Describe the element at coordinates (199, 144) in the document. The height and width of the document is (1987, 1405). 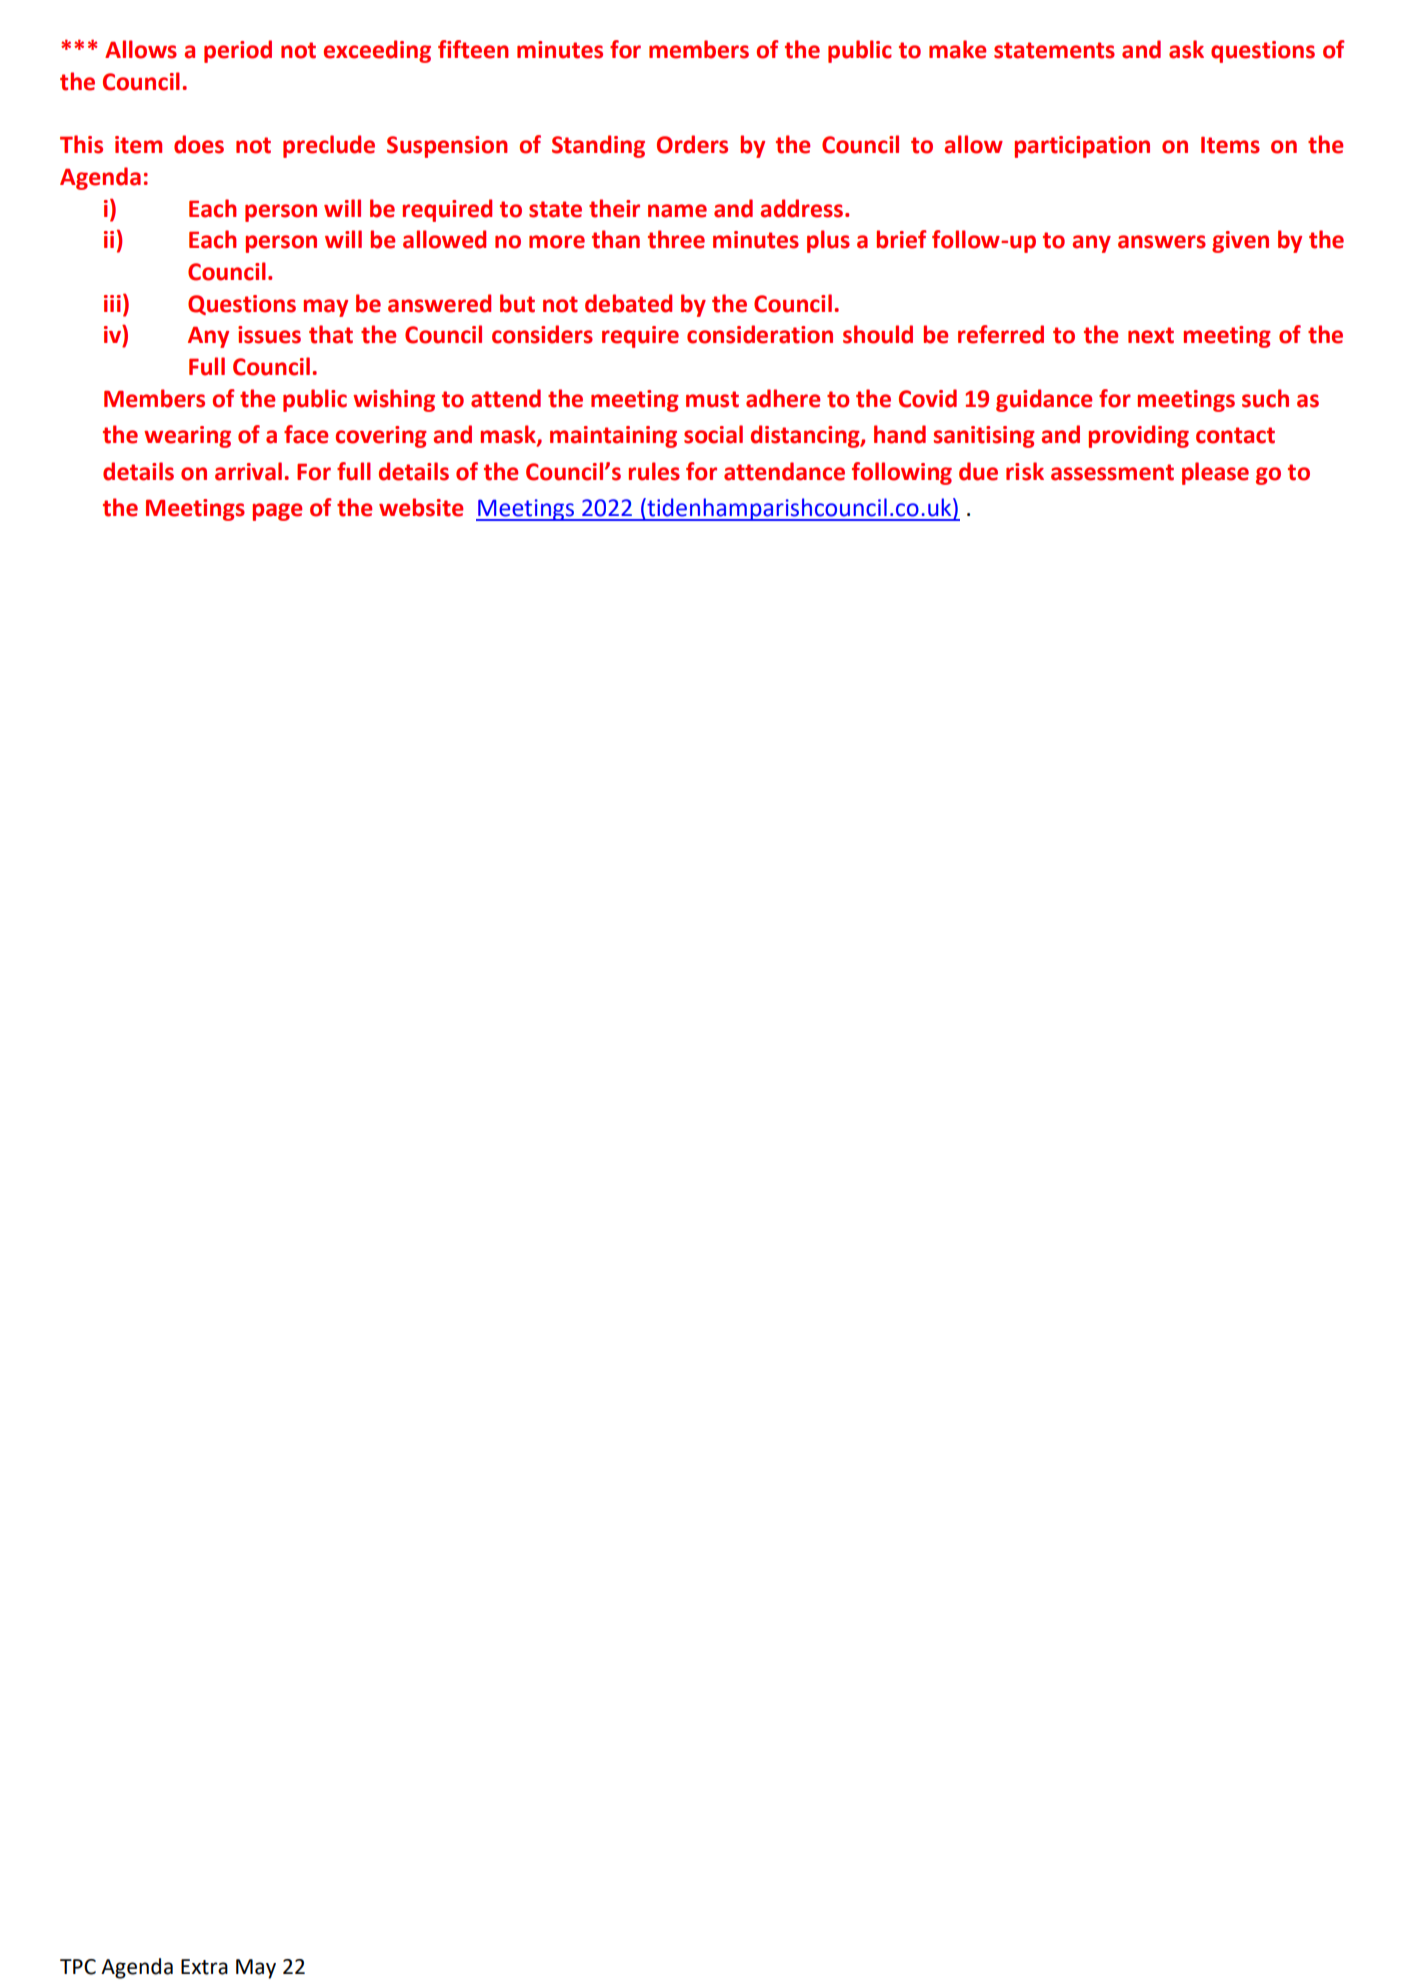
I see `does` at that location.
